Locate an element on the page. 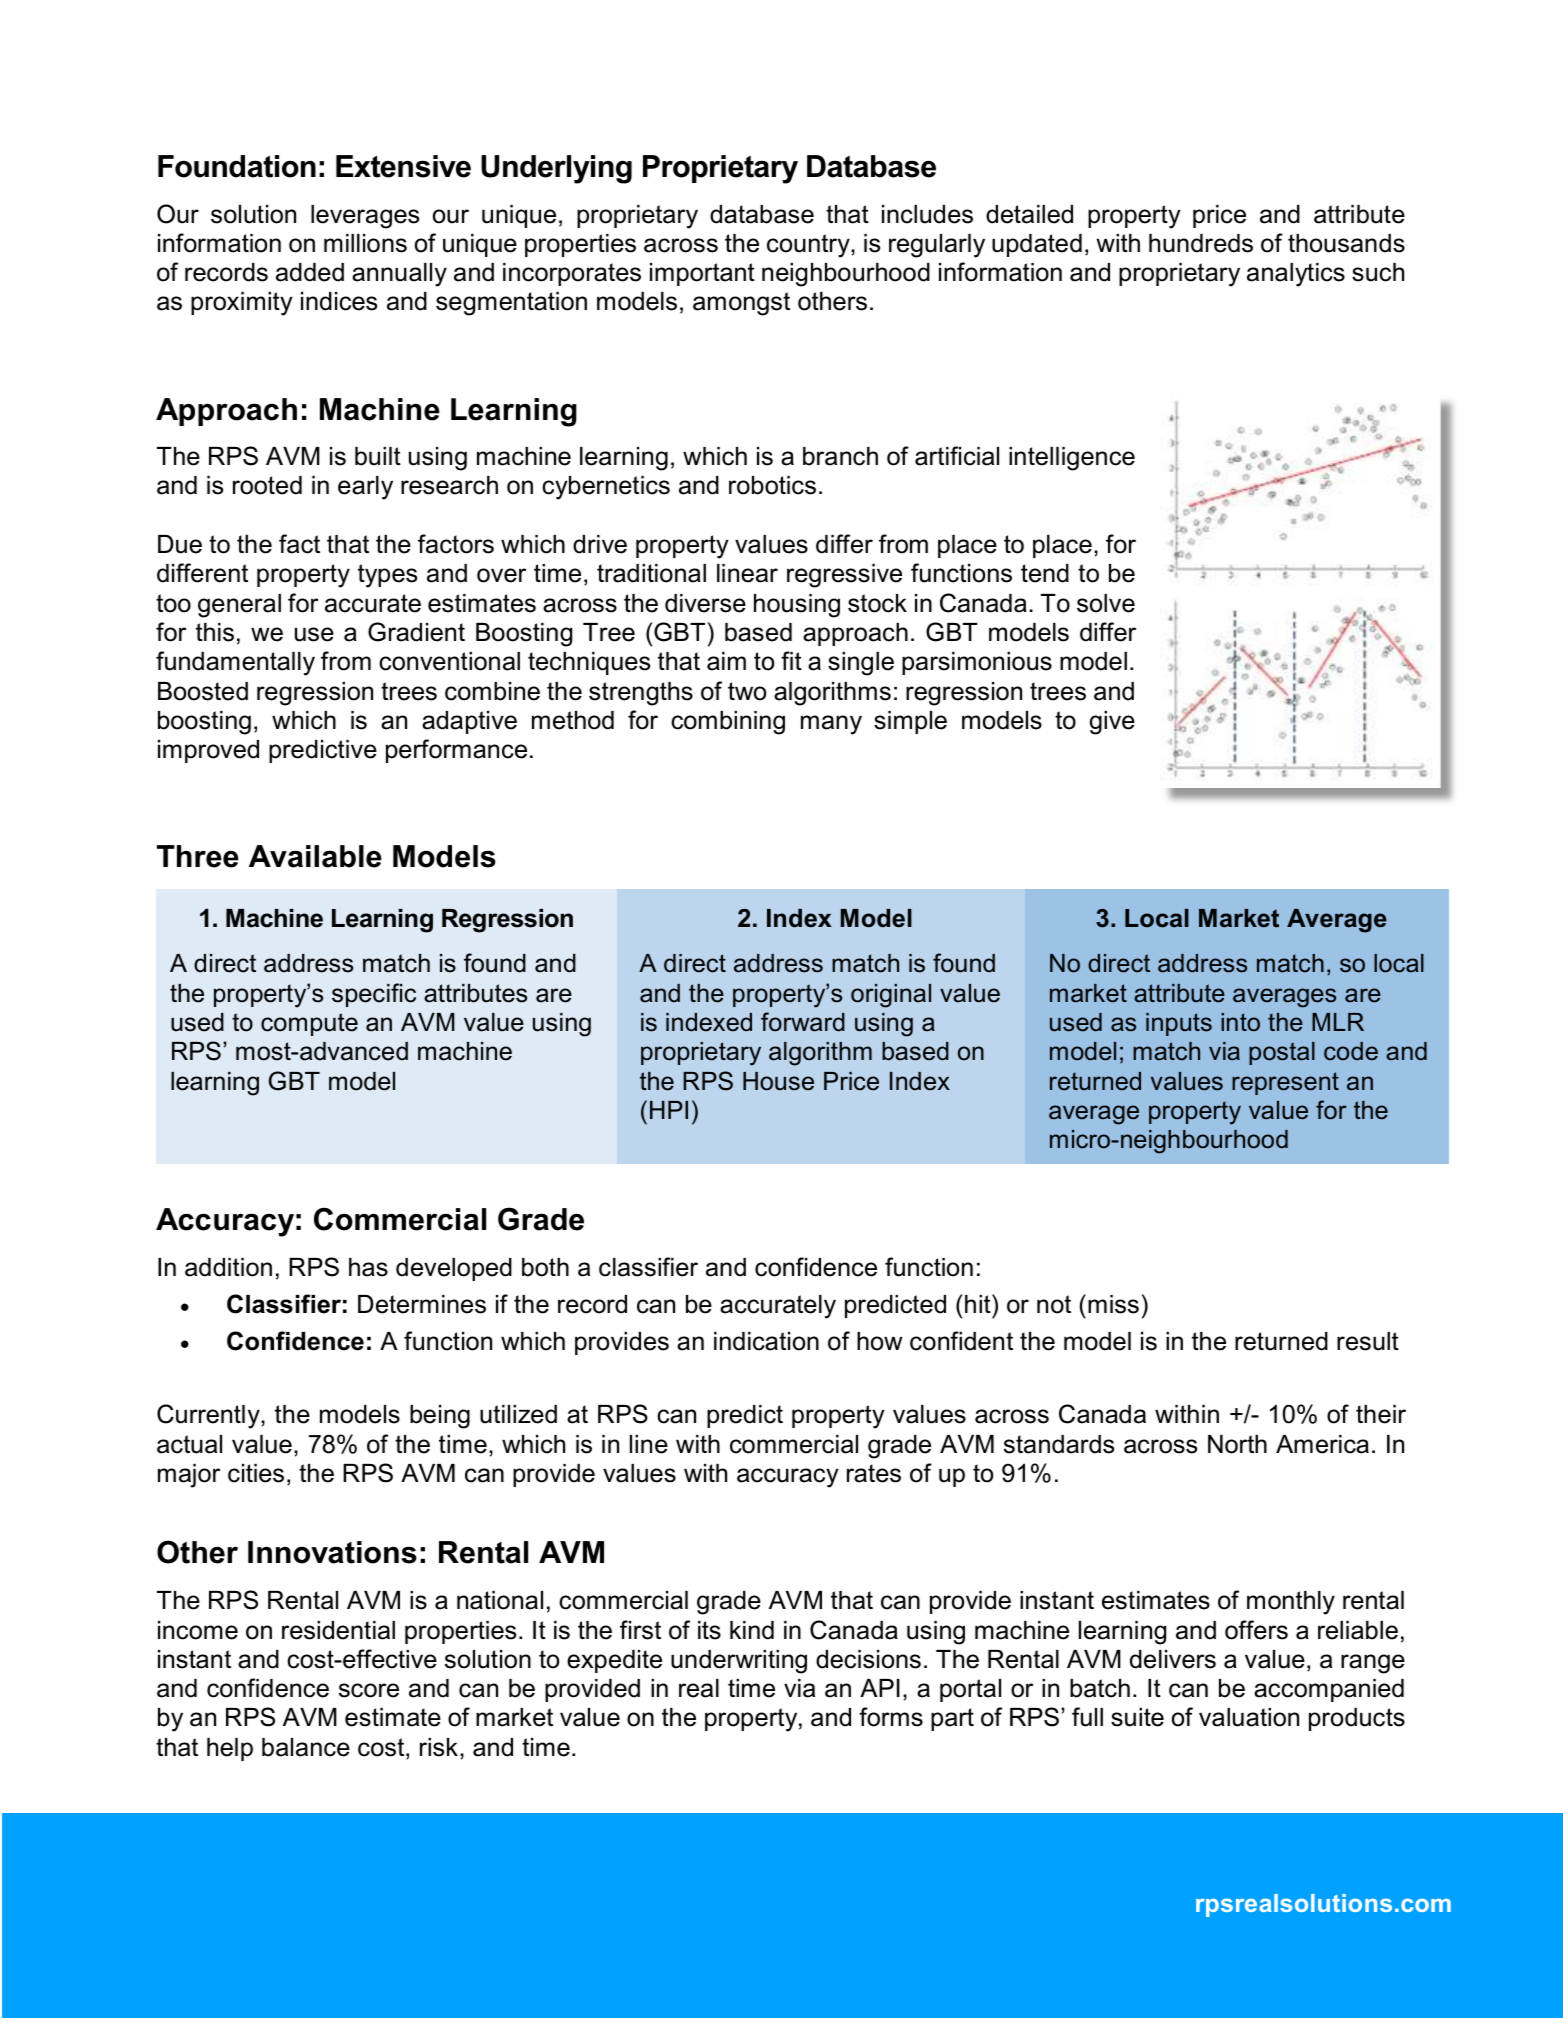  score is located at coordinates (369, 1690).
